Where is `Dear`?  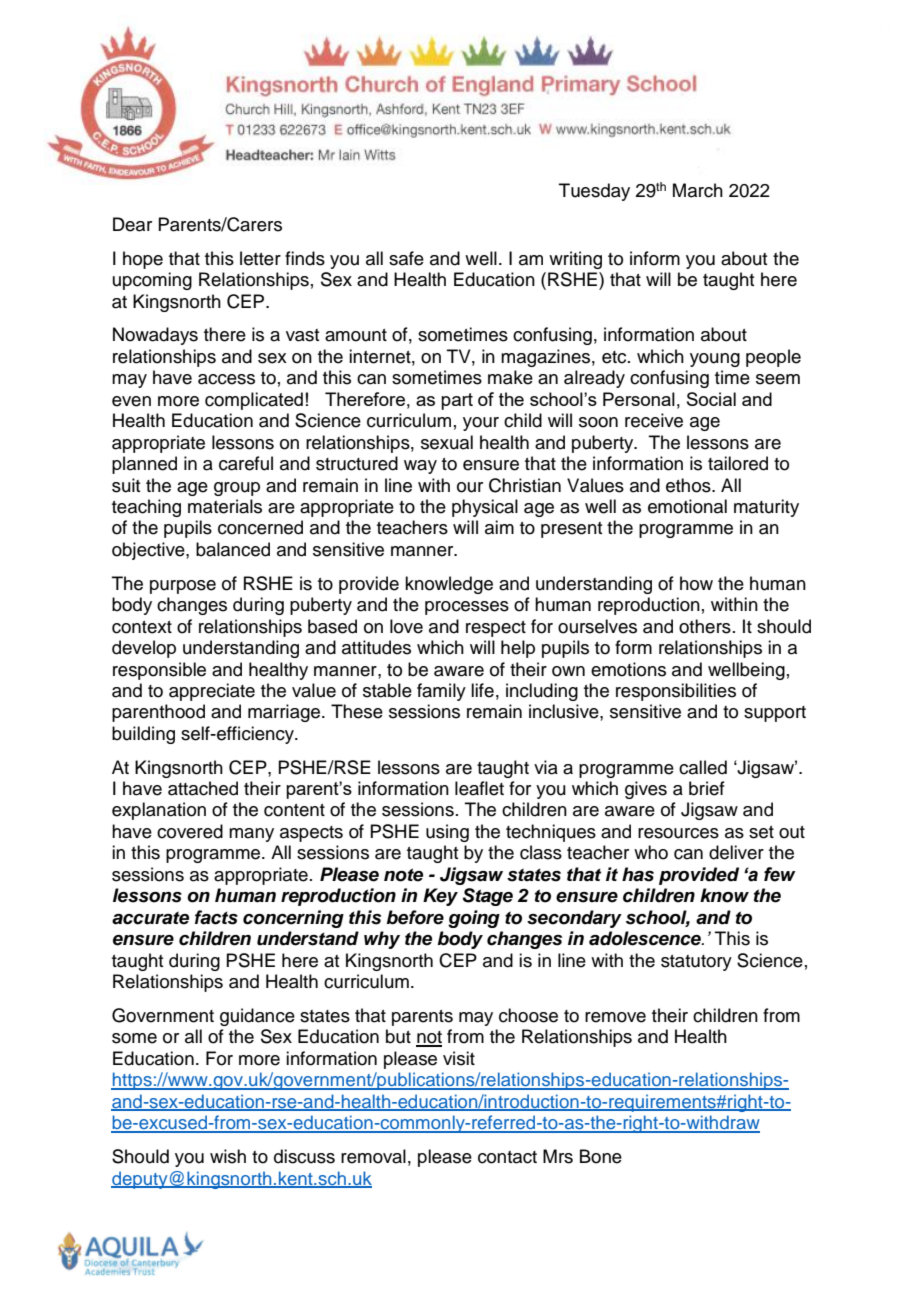 Dear is located at coordinates (132, 224).
